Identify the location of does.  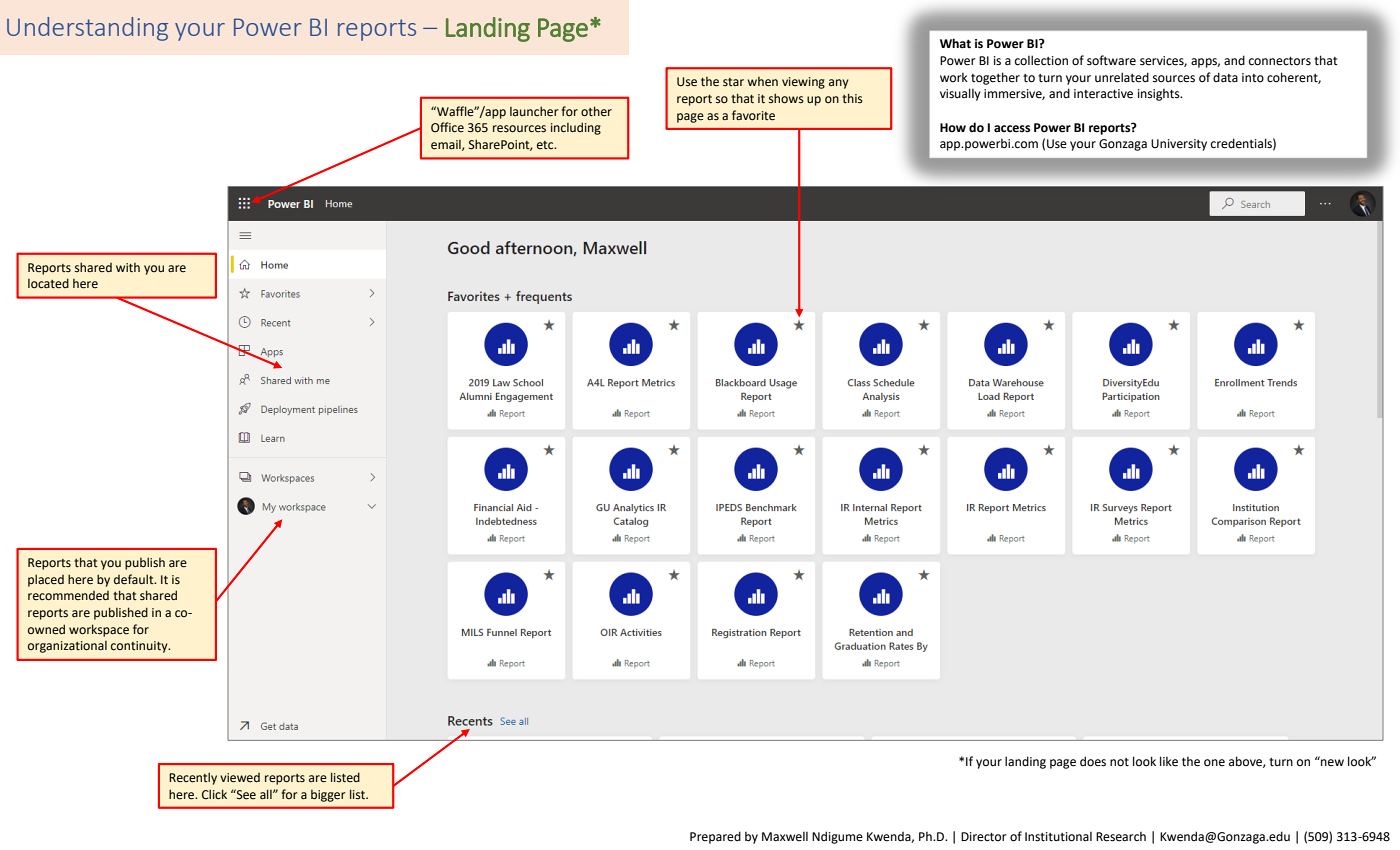
(1093, 761).
